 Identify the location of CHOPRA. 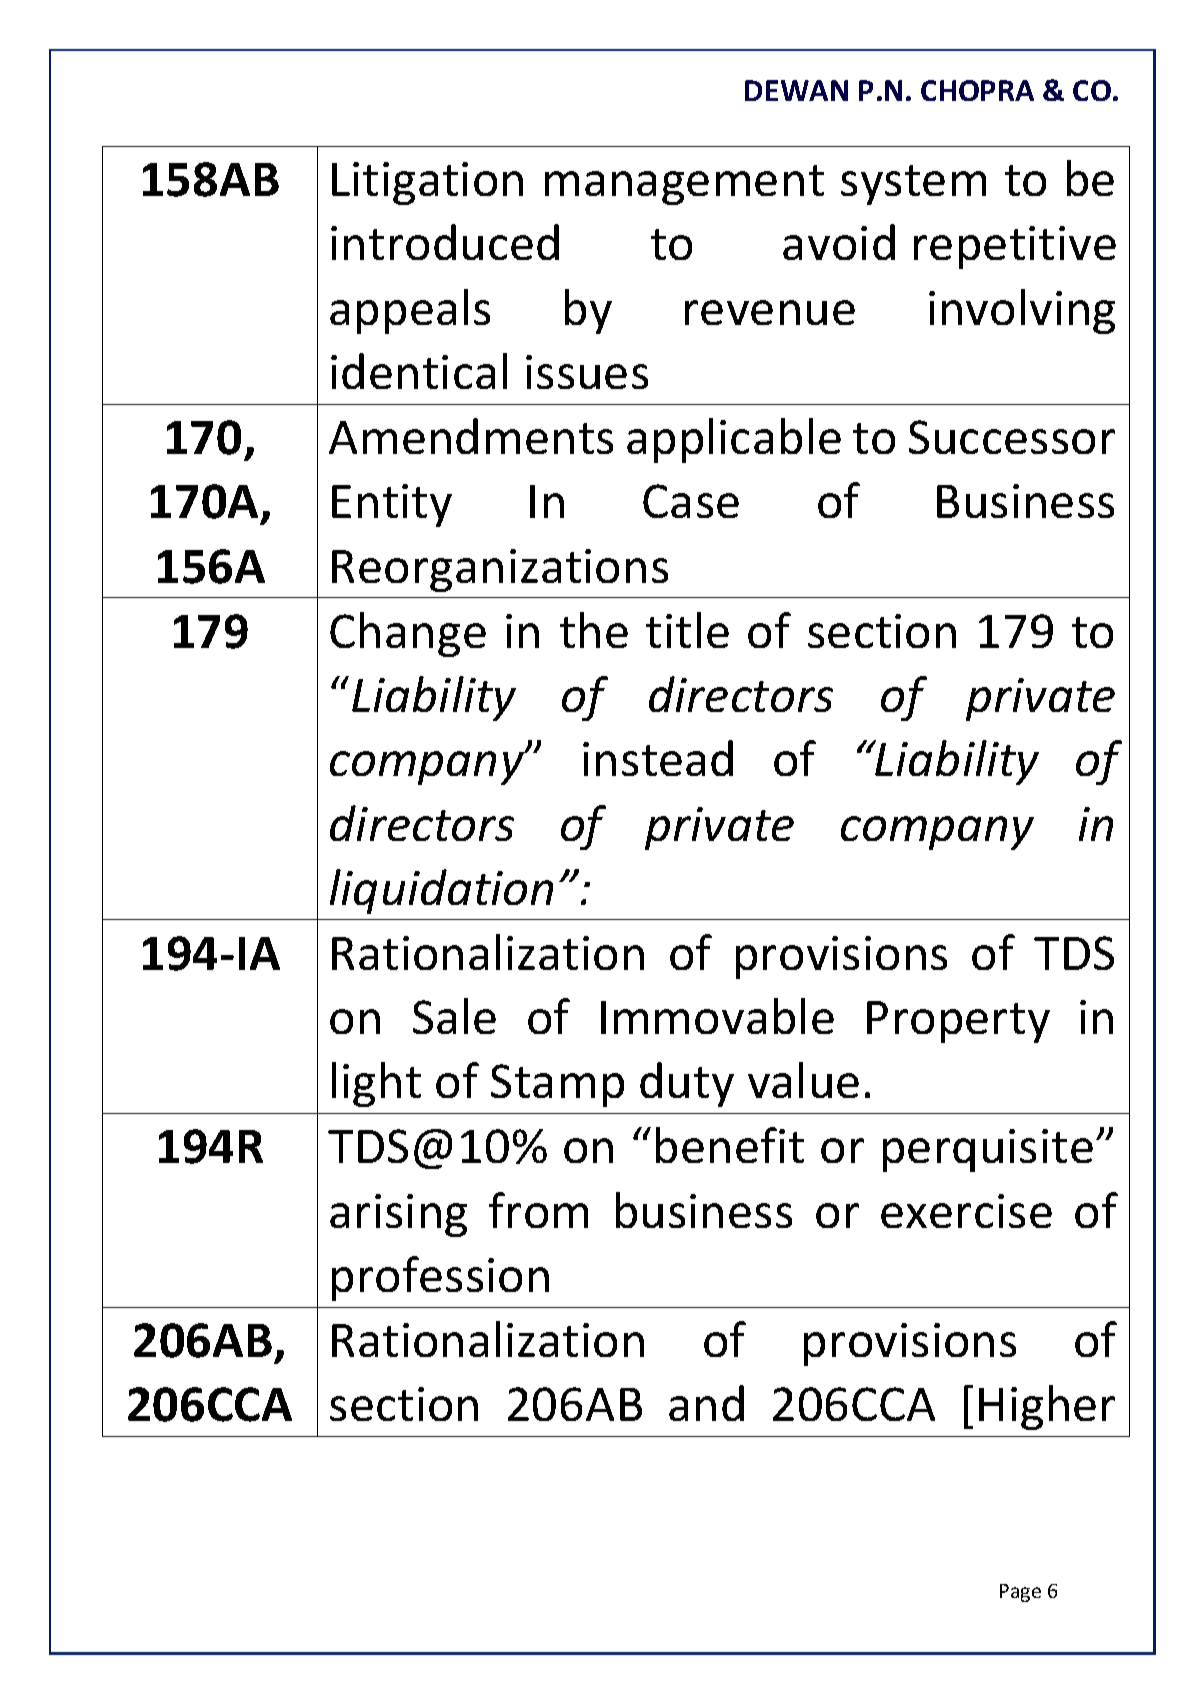
(977, 90).
